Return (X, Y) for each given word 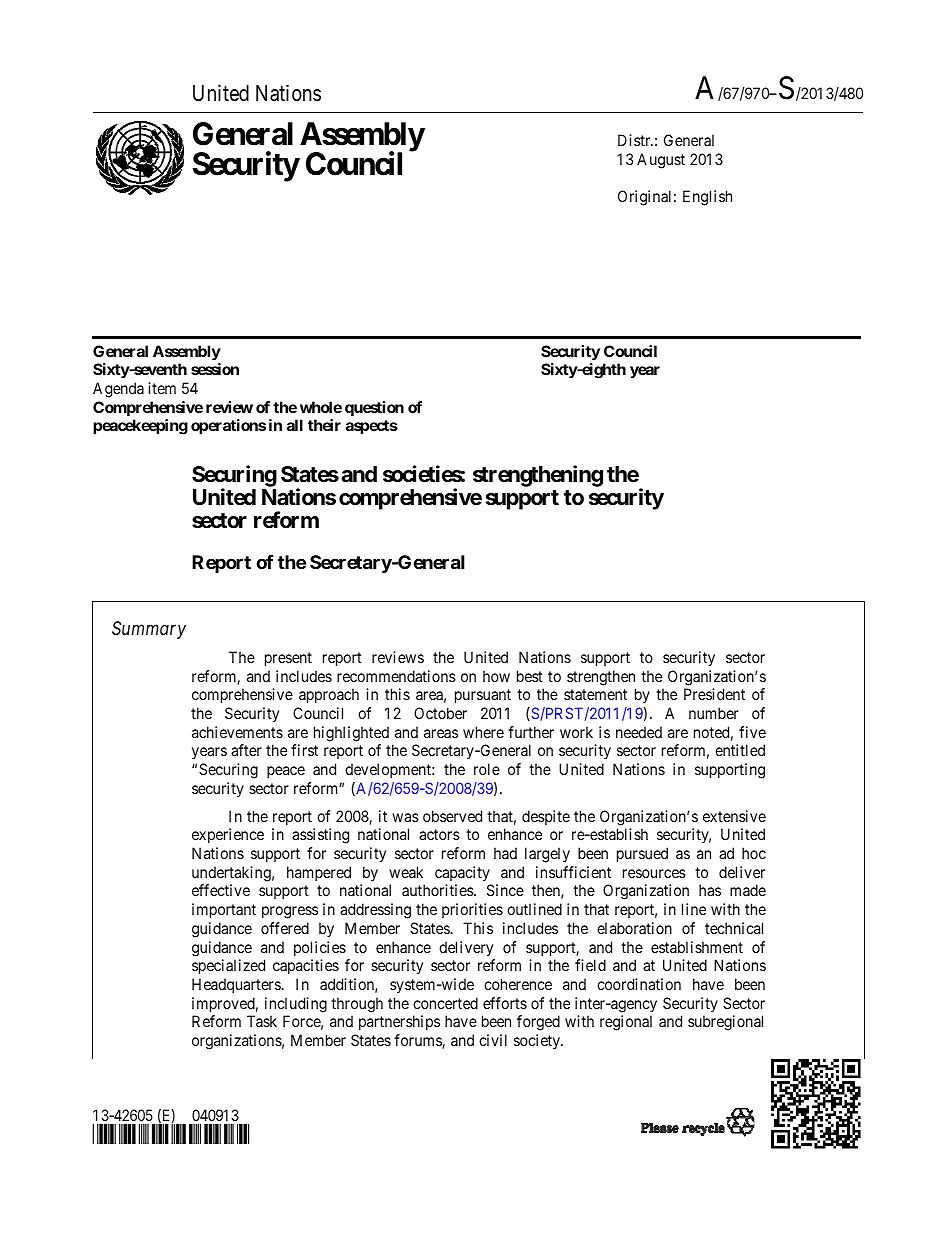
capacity (462, 873)
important (224, 910)
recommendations (396, 676)
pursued (642, 854)
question (374, 408)
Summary (149, 630)
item (162, 388)
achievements (237, 732)
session (215, 369)
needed (639, 732)
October (440, 713)
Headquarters (237, 985)
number (714, 713)
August (661, 161)
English (707, 198)
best (530, 676)
